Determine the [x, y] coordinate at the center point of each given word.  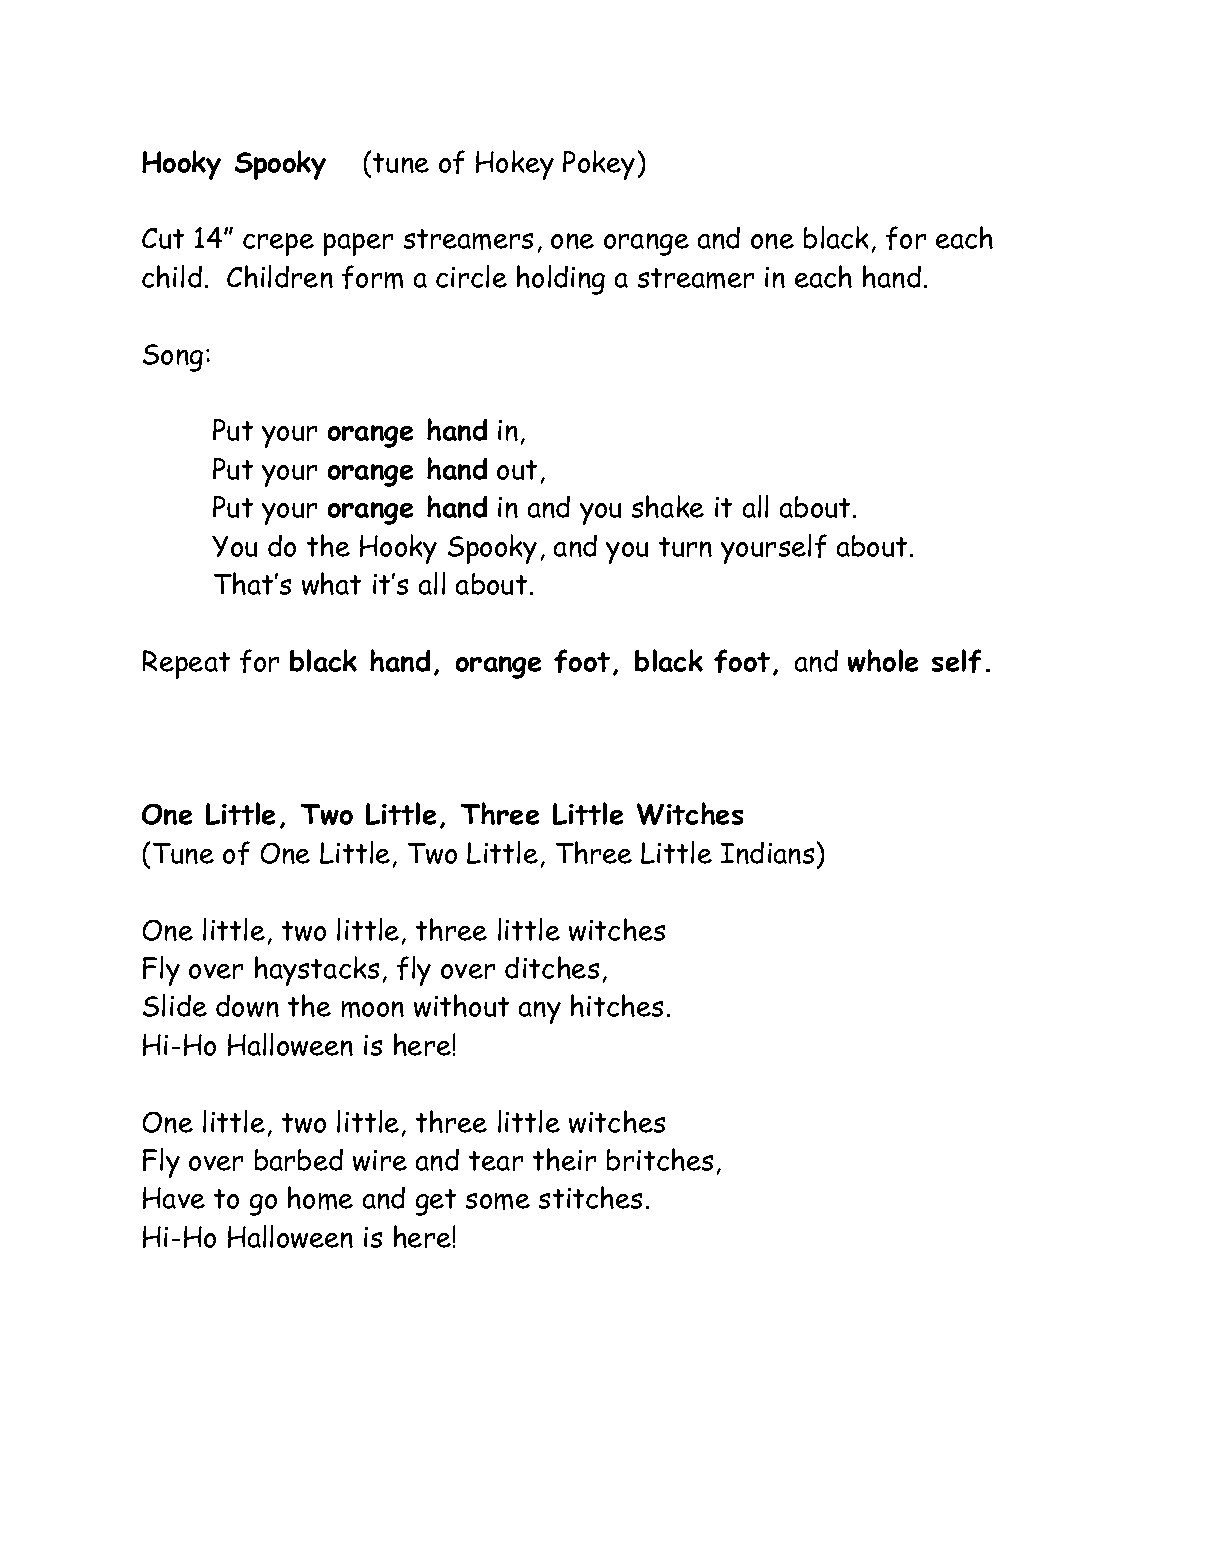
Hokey [515, 165]
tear [496, 1161]
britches [660, 1159]
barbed [299, 1160]
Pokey [599, 165]
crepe [278, 244]
